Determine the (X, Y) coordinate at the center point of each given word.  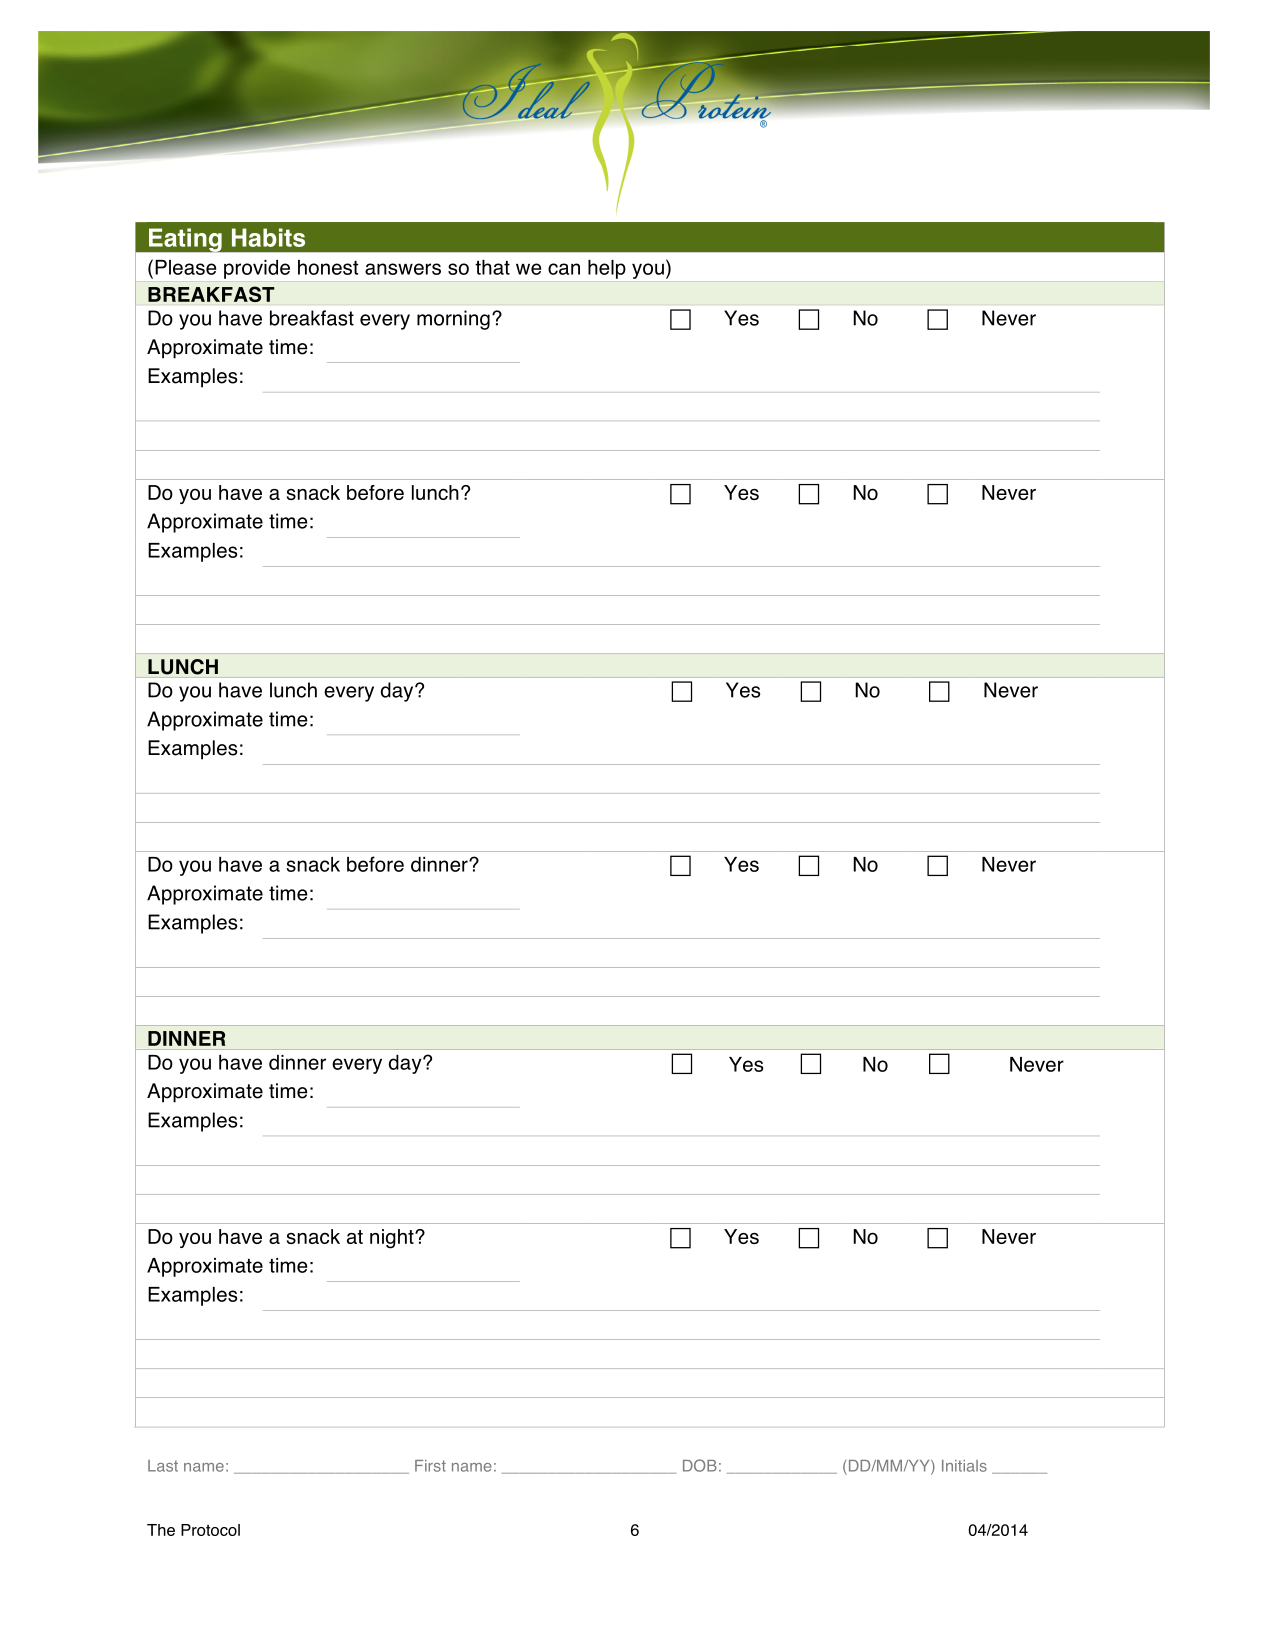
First (430, 1466)
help (607, 269)
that (492, 267)
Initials (964, 1466)
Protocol (210, 1530)
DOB (700, 1465)
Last (163, 1466)
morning (453, 320)
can (564, 269)
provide (257, 269)
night (393, 1239)
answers (403, 269)
